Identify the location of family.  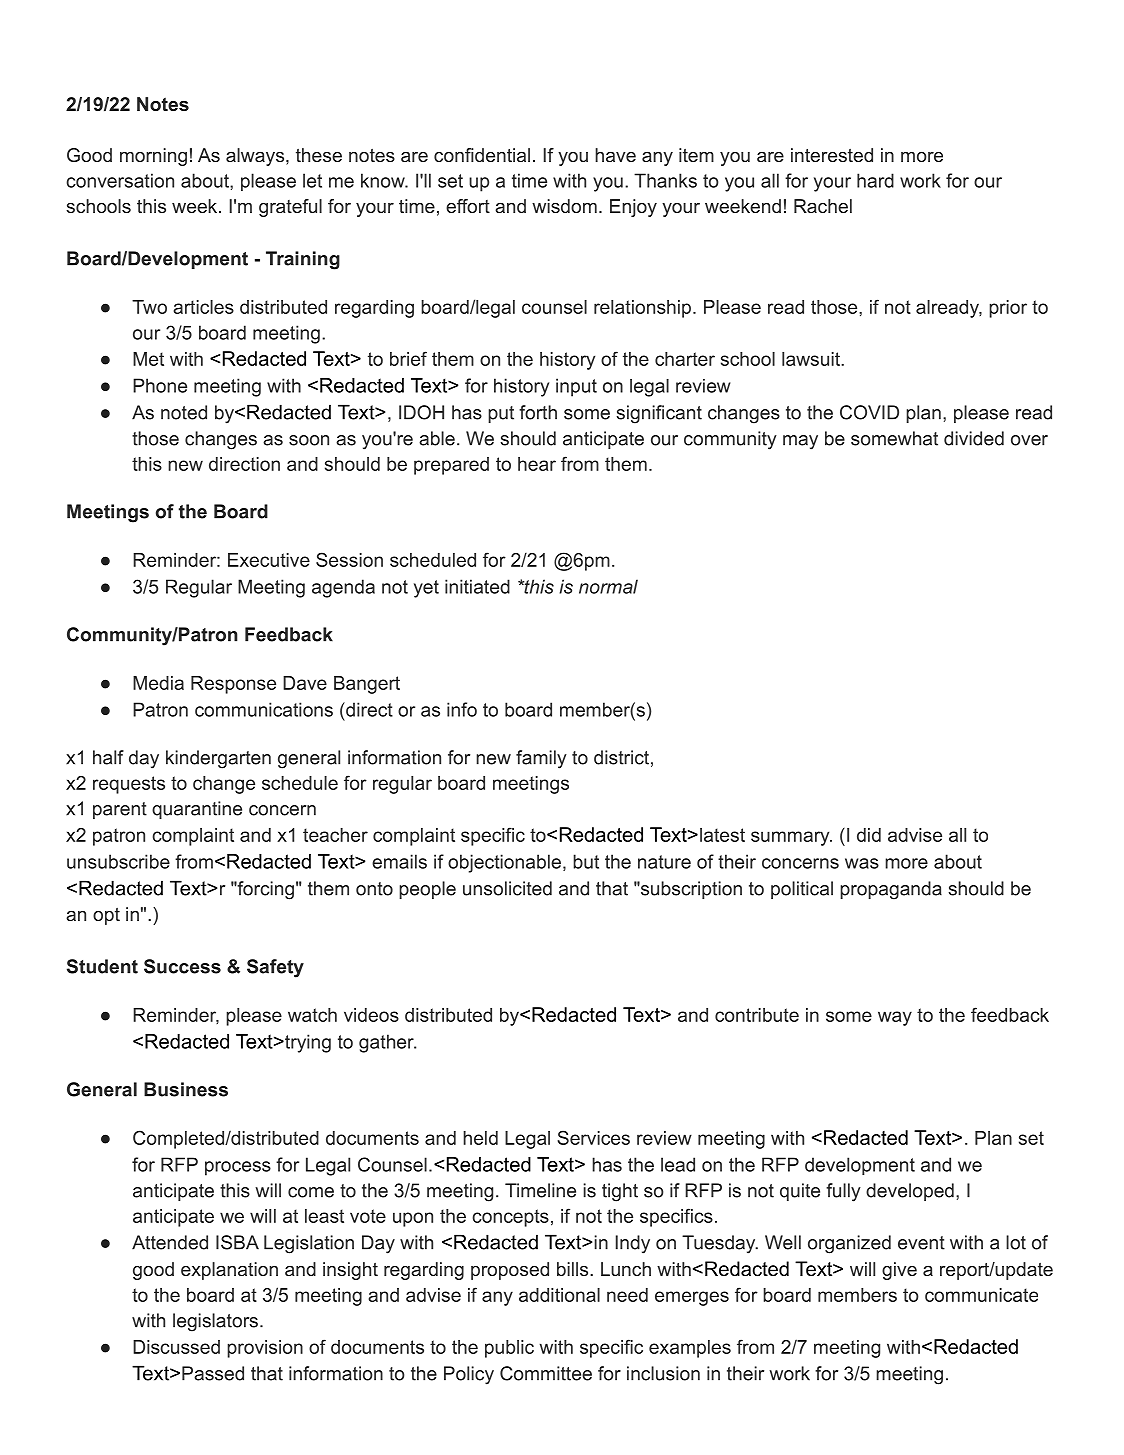
(541, 759).
